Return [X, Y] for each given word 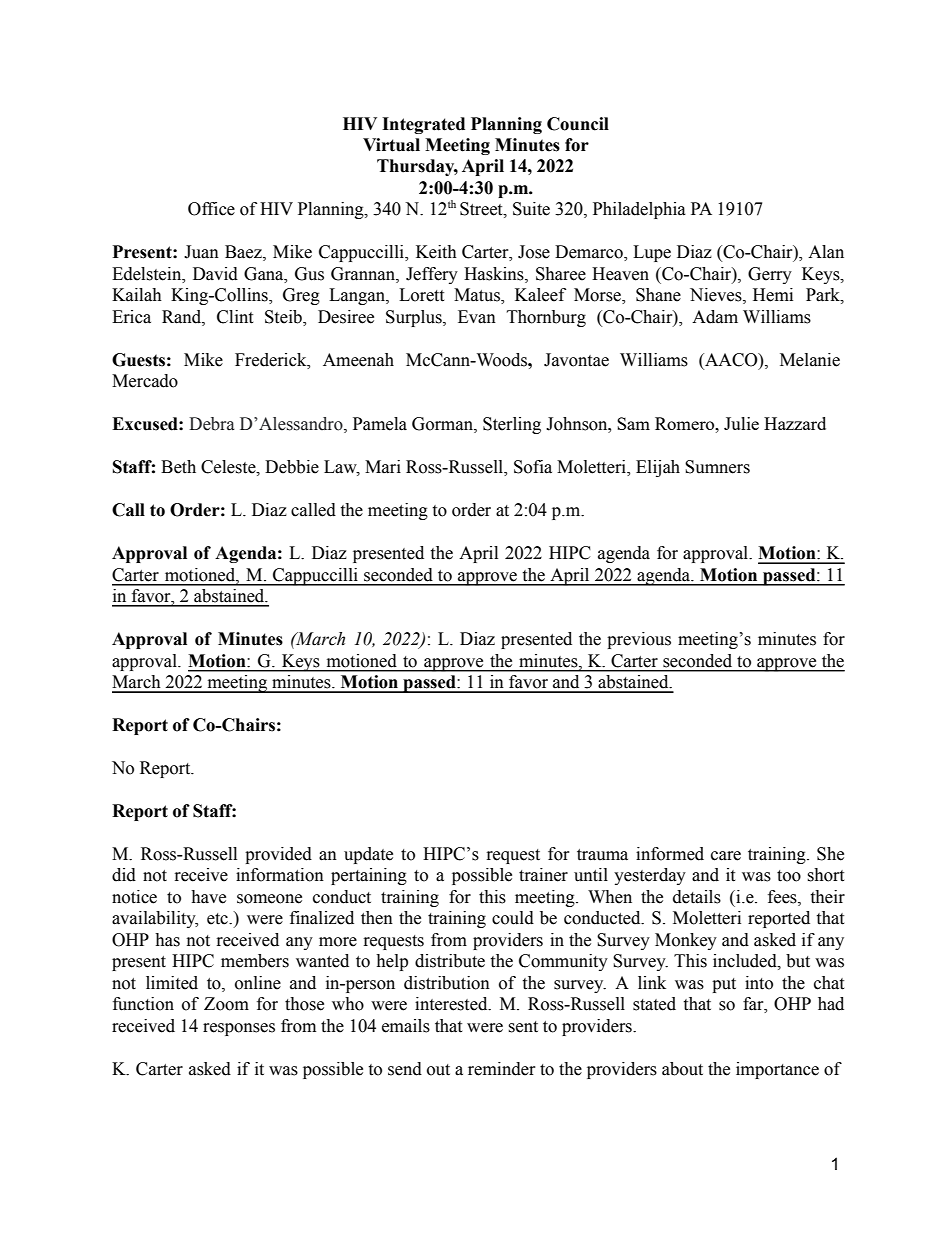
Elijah [658, 468]
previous [639, 640]
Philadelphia [639, 210]
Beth [178, 467]
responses [239, 1029]
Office [211, 209]
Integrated [423, 125]
